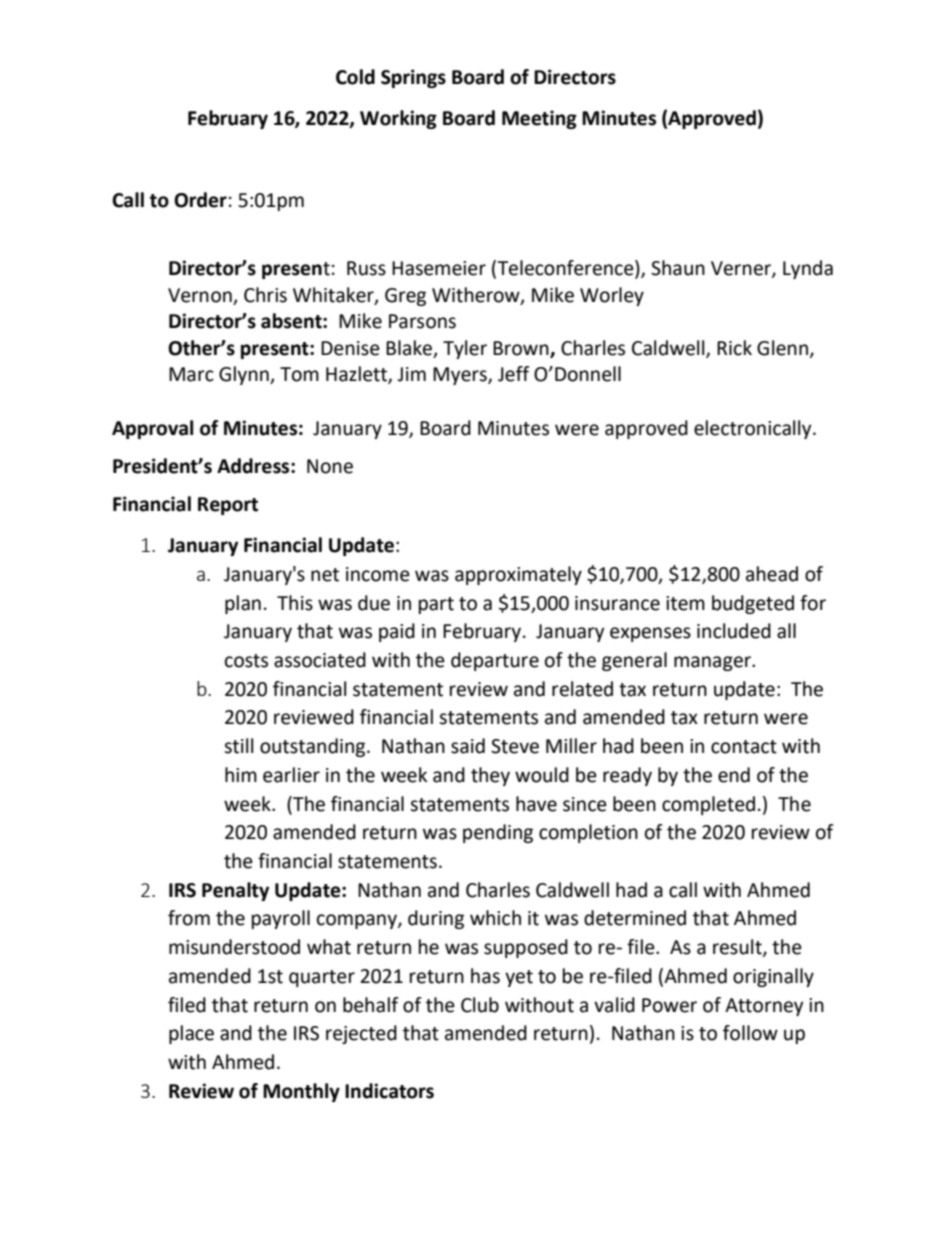 The width and height of the page is (952, 1233). What do you see at coordinates (200, 295) in the page?
I see `Vernon` at bounding box center [200, 295].
